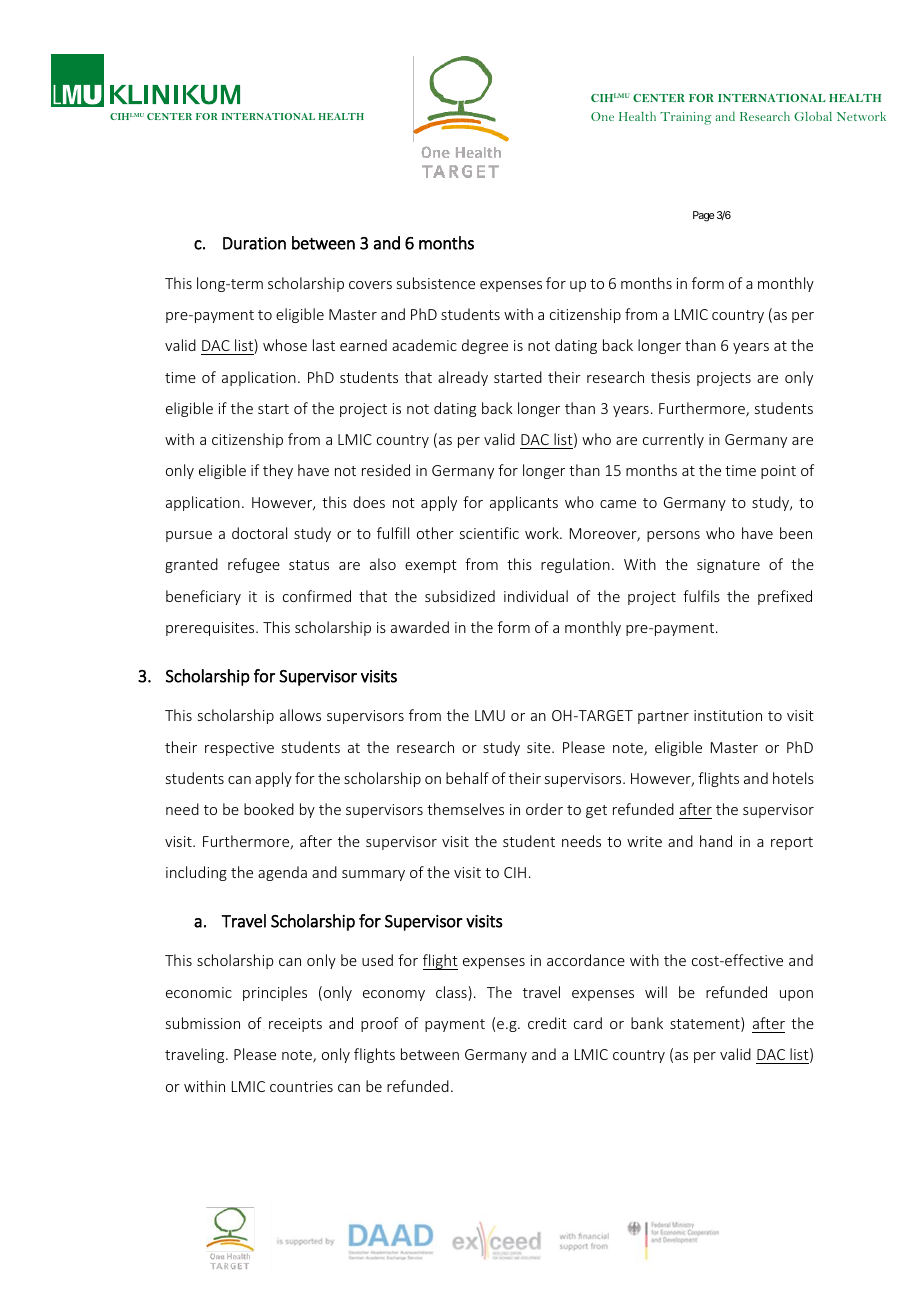 The width and height of the screenshot is (924, 1308). What do you see at coordinates (536, 596) in the screenshot?
I see `individual` at bounding box center [536, 596].
